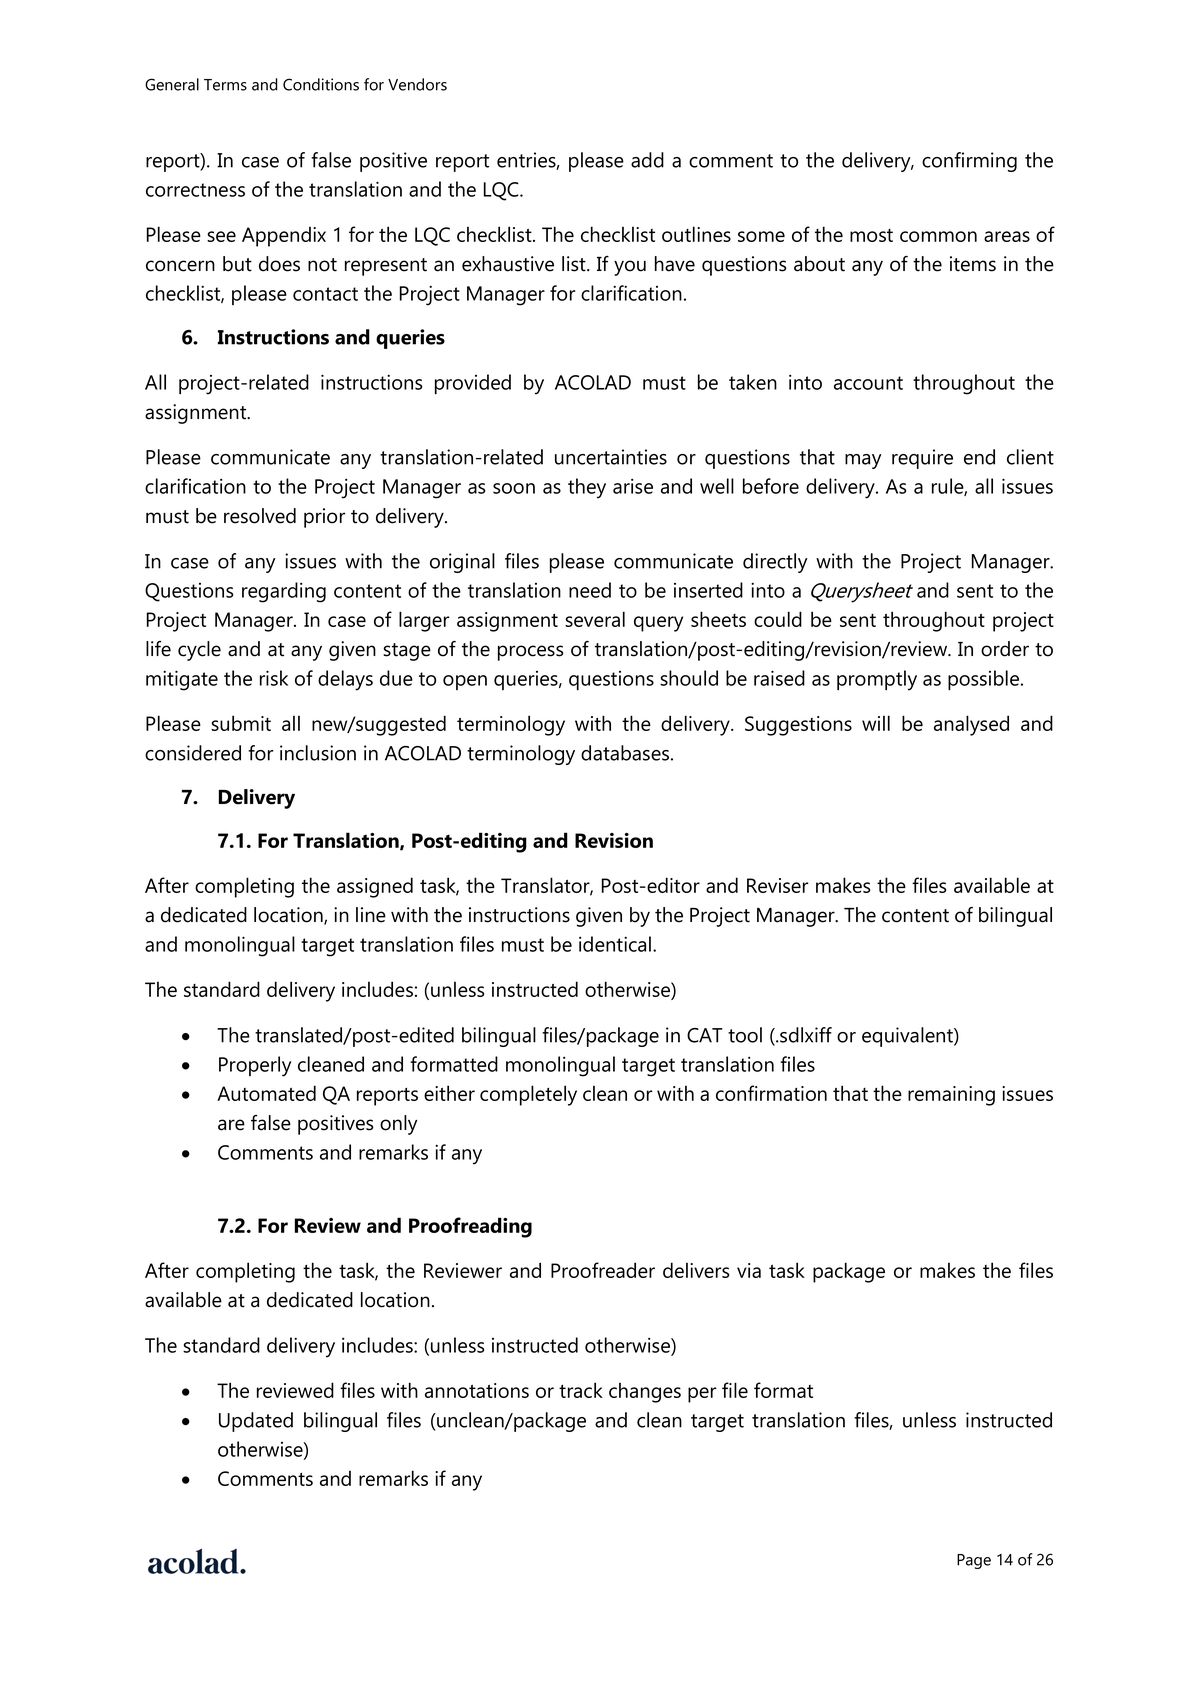 This image has height=1696, width=1199. I want to click on they, so click(587, 488).
